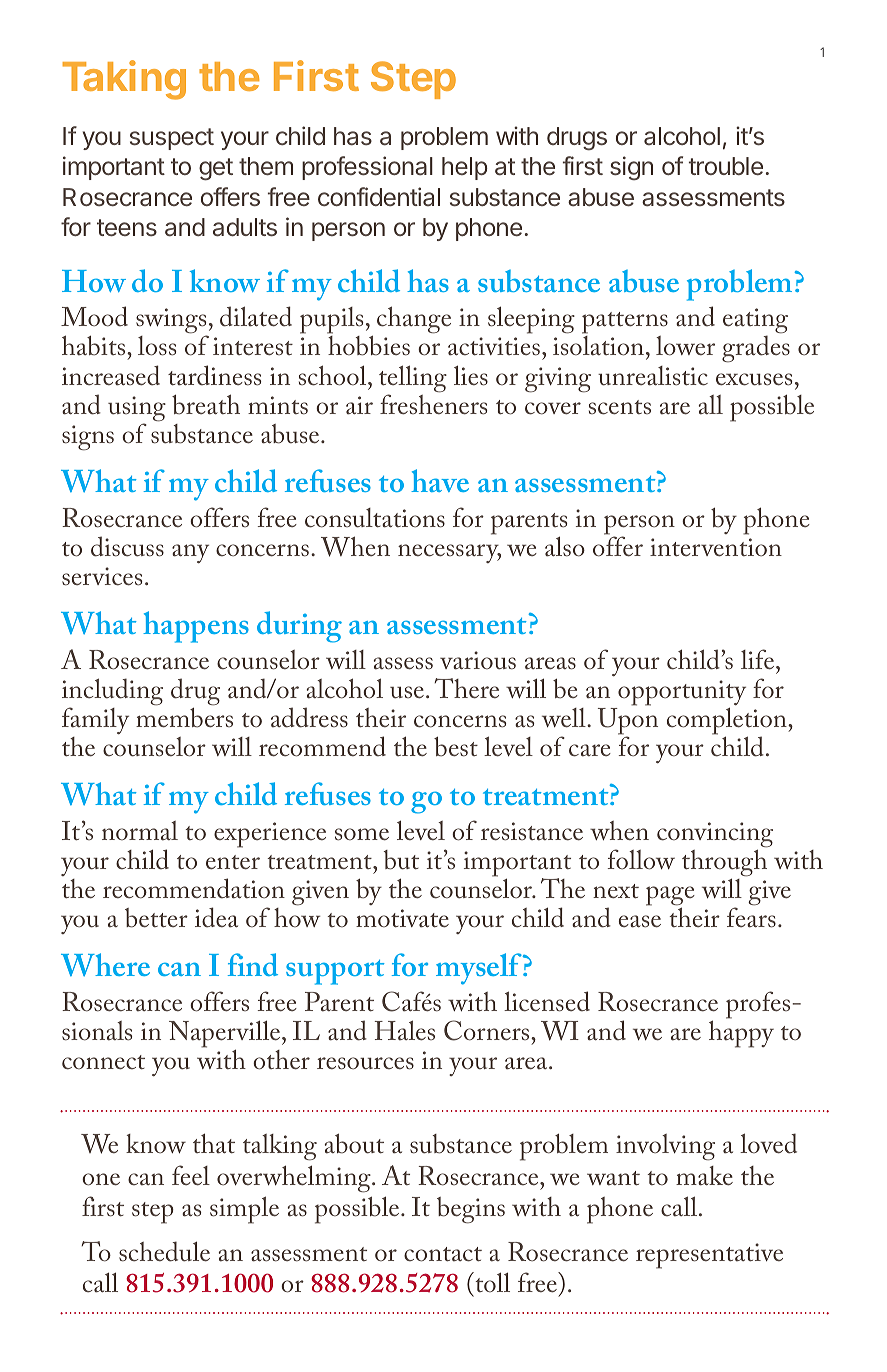 This screenshot has height=1372, width=887. Describe the element at coordinates (465, 168) in the screenshot. I see `help` at that location.
